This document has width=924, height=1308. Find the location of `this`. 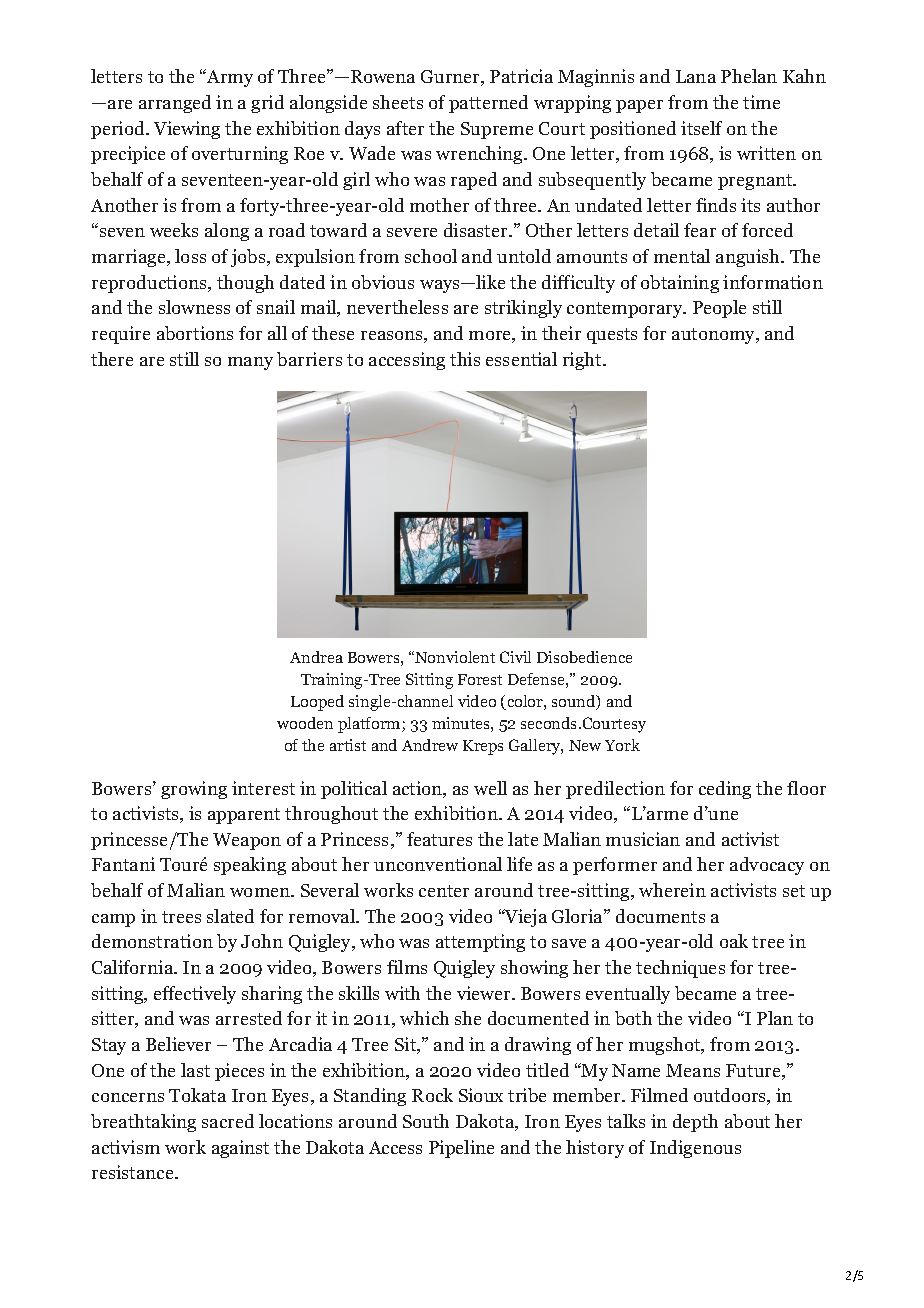

this is located at coordinates (465, 359).
